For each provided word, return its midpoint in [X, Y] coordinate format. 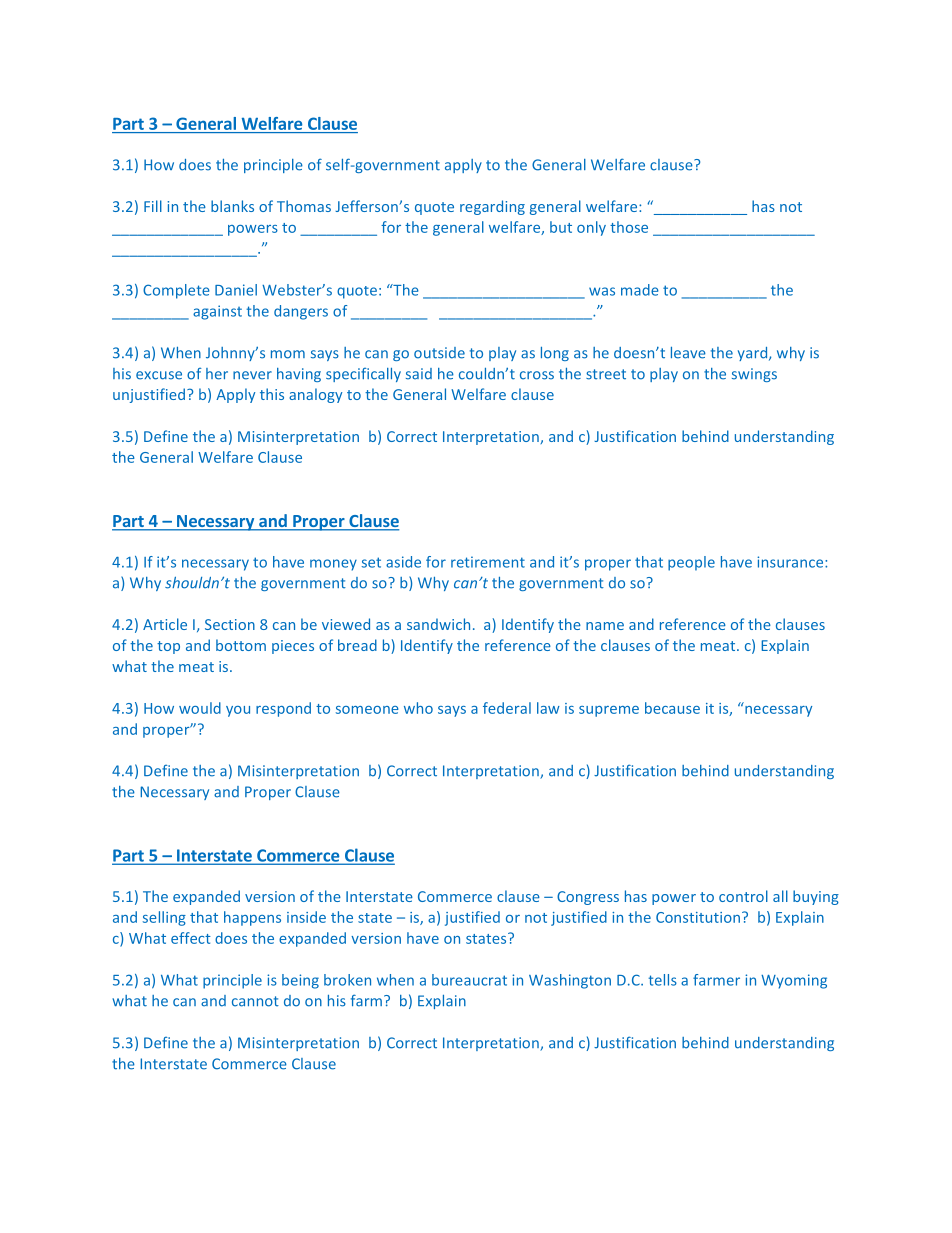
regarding [492, 207]
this [272, 394]
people [691, 563]
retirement [488, 562]
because [672, 708]
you [238, 711]
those [629, 227]
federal [507, 708]
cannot [255, 1001]
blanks [232, 206]
